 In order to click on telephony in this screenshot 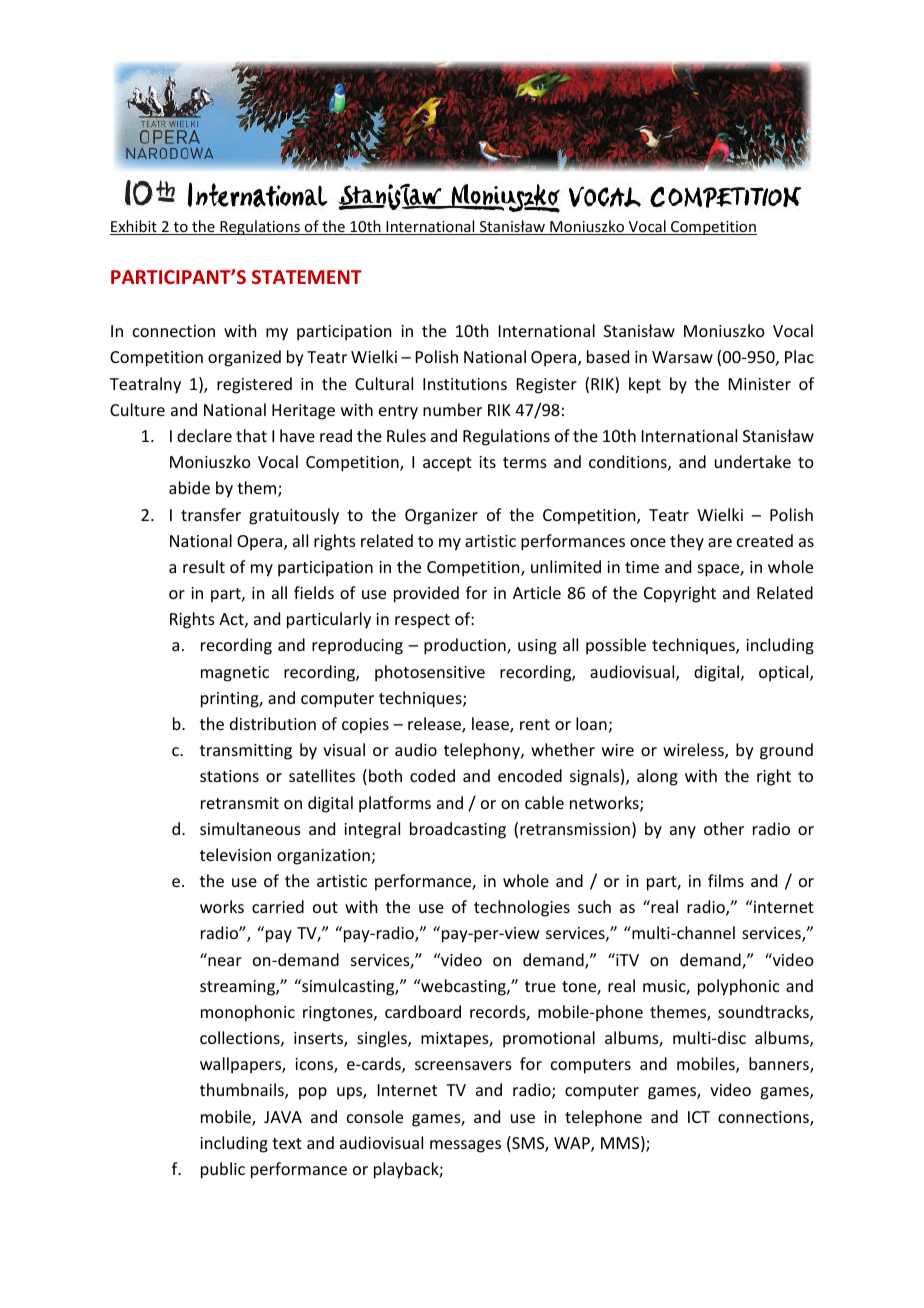, I will do `click(483, 751)`.
